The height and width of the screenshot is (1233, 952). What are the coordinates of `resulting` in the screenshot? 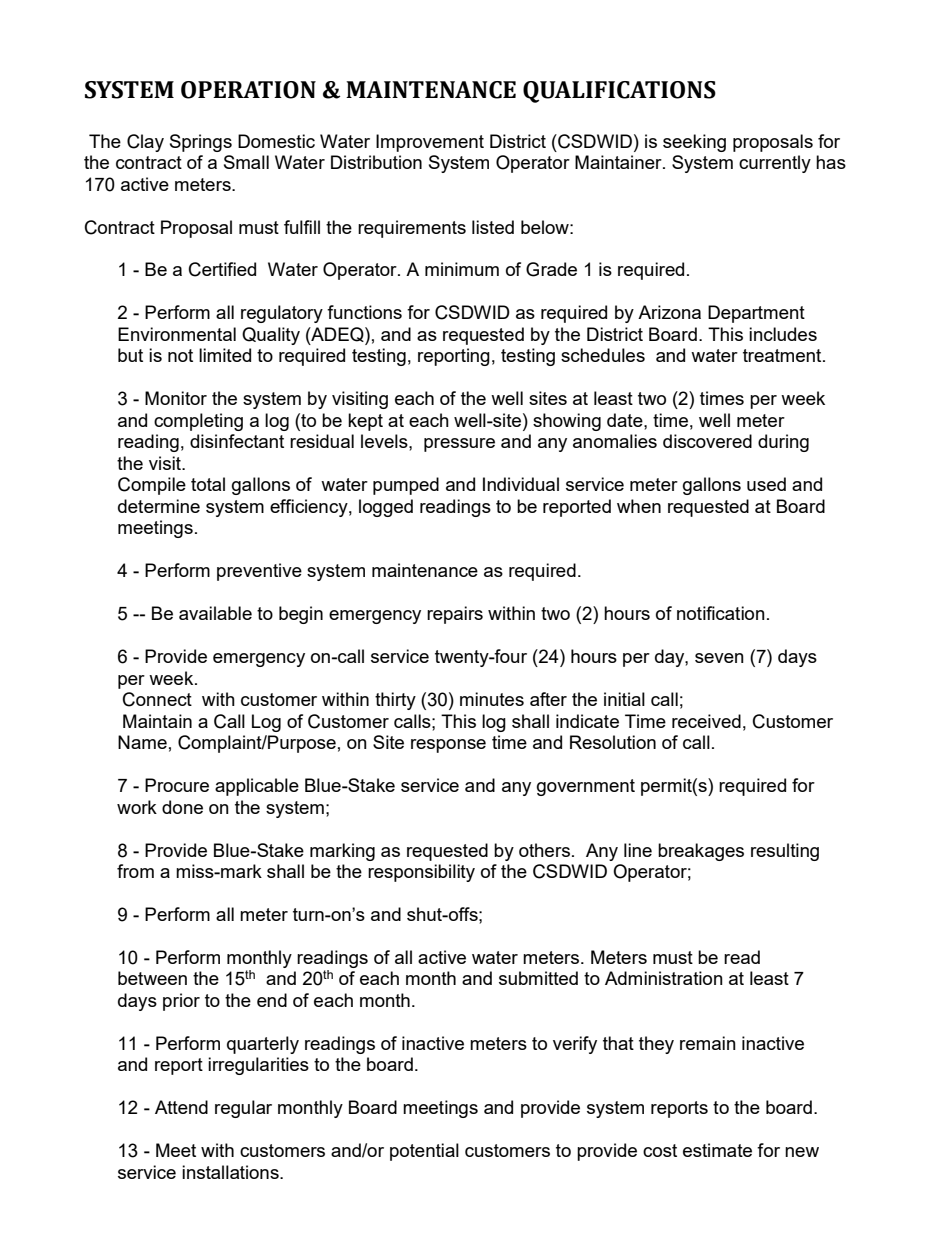 It's located at (785, 852).
